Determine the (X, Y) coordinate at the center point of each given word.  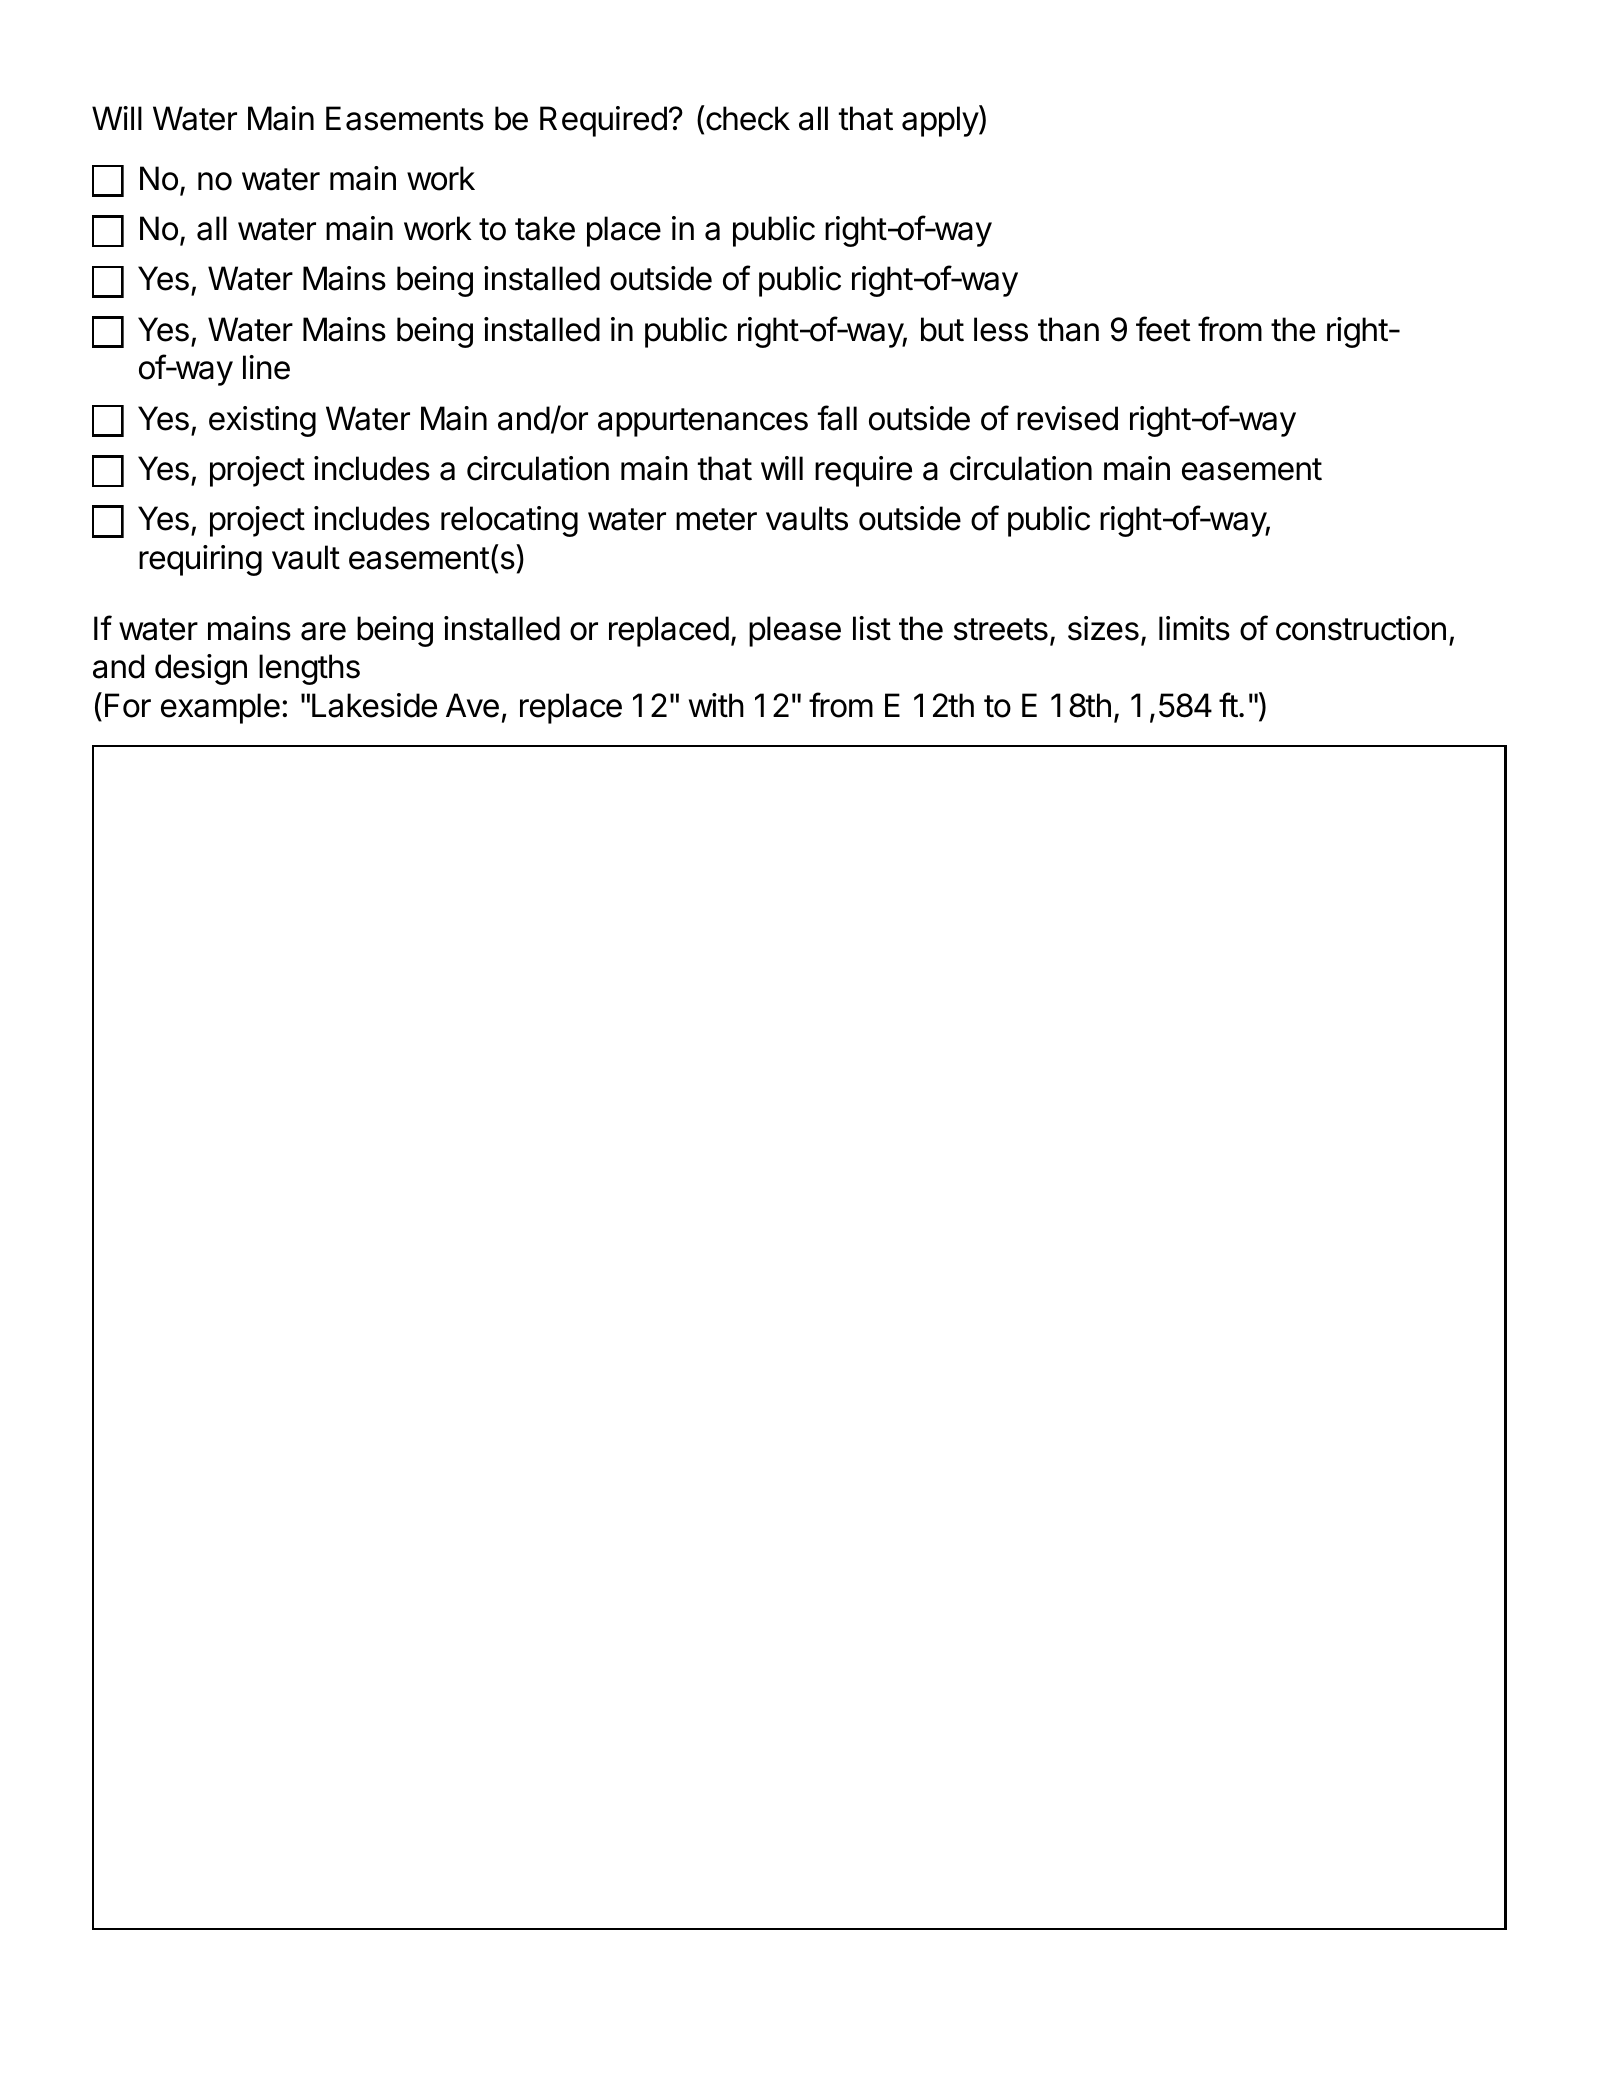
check (747, 118)
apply (941, 121)
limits (1194, 628)
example (220, 708)
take (545, 228)
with (716, 705)
